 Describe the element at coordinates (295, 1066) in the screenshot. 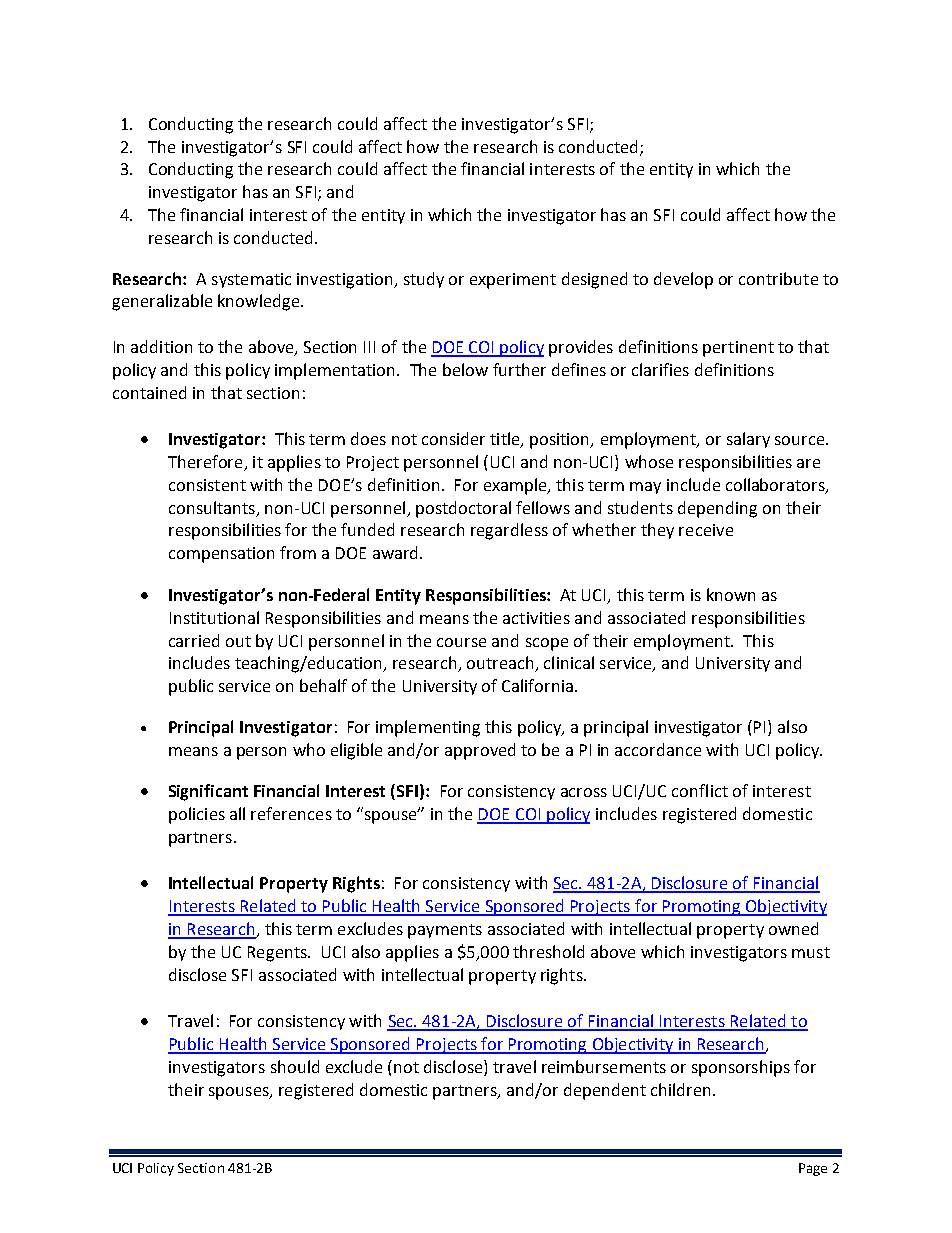

I see `should` at that location.
